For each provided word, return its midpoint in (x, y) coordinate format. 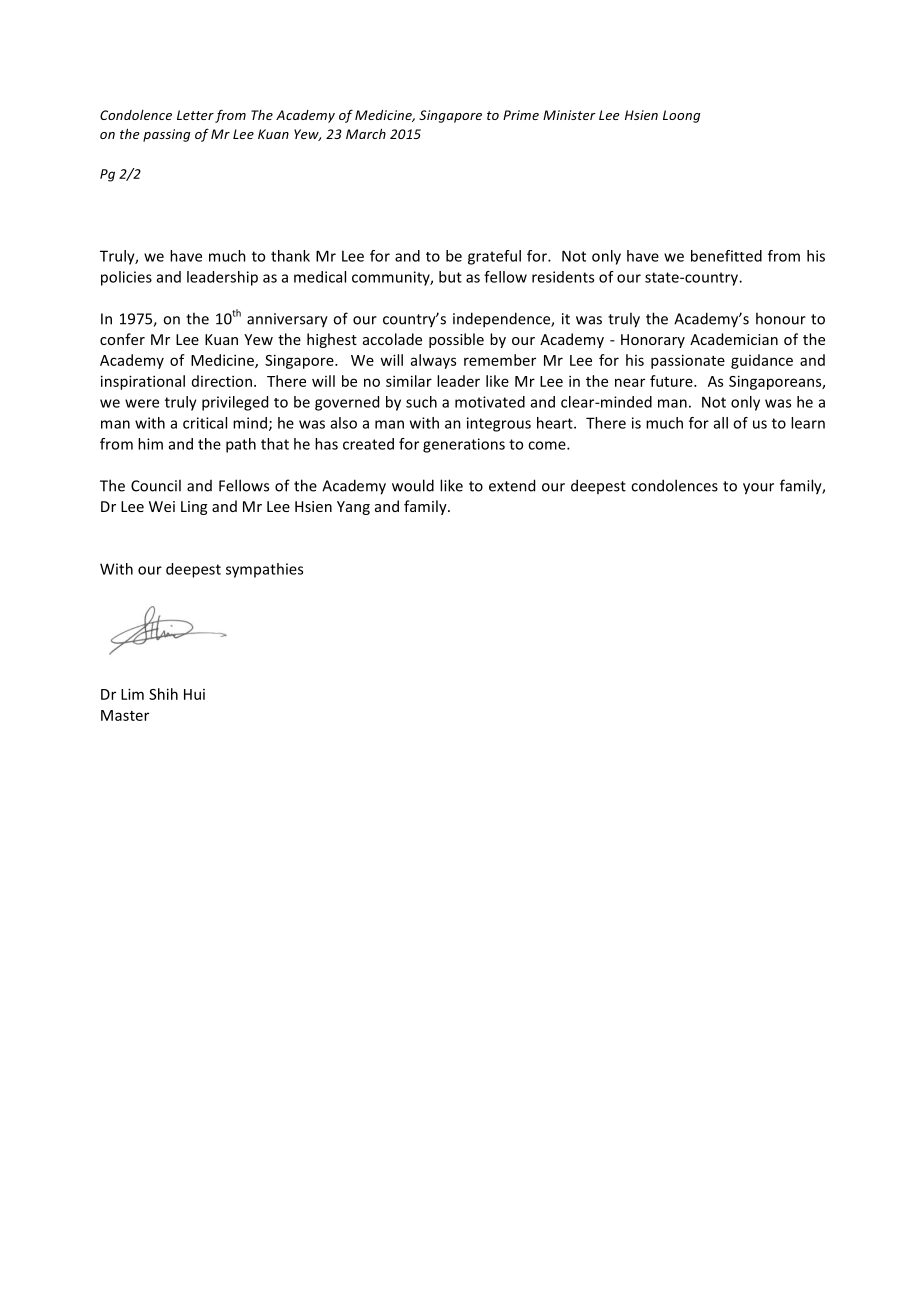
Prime (521, 115)
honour (781, 318)
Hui (194, 694)
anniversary (287, 320)
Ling (194, 508)
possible (456, 340)
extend (512, 485)
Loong (681, 116)
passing (166, 135)
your (758, 489)
